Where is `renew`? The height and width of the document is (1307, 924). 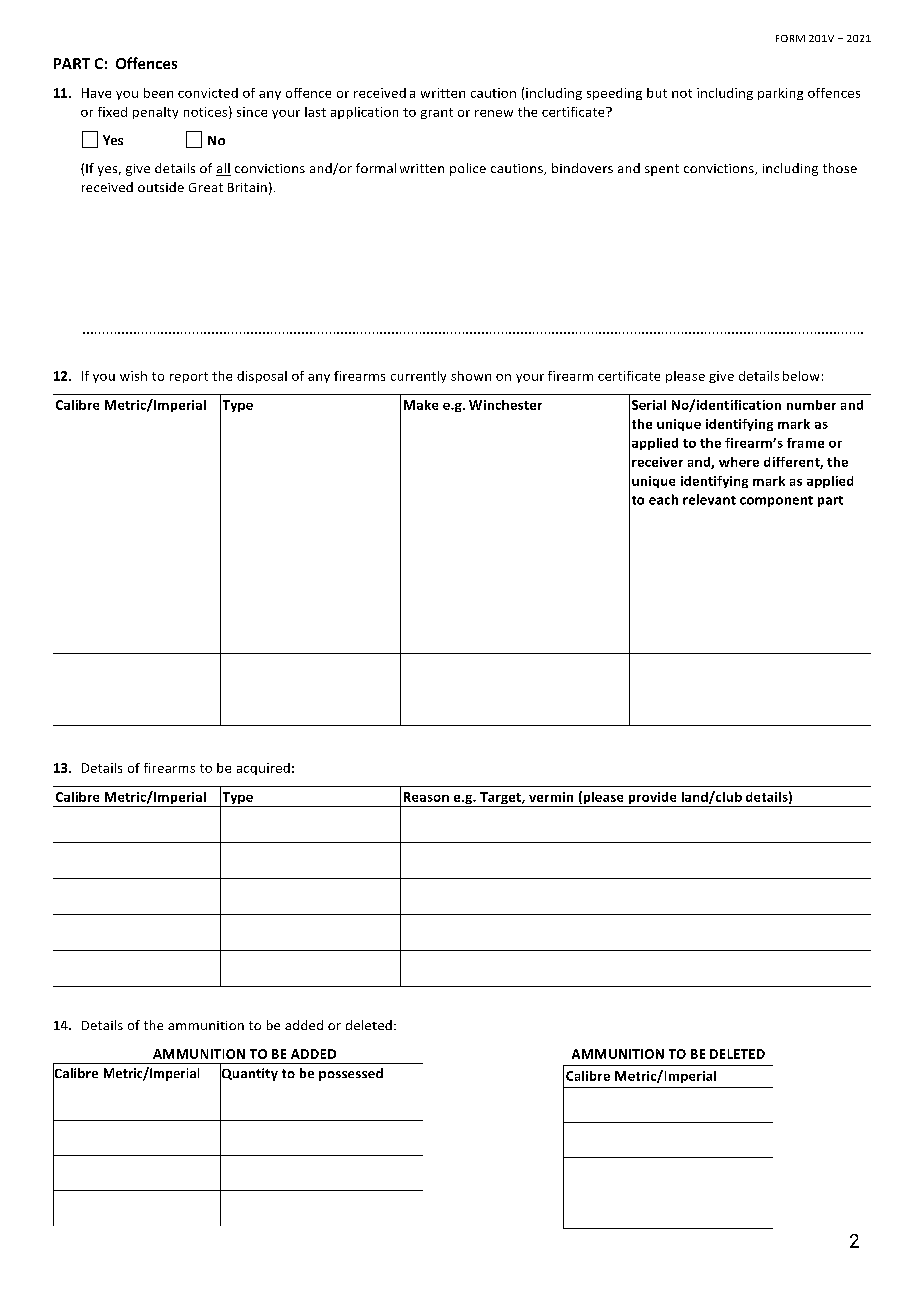 renew is located at coordinates (494, 113).
